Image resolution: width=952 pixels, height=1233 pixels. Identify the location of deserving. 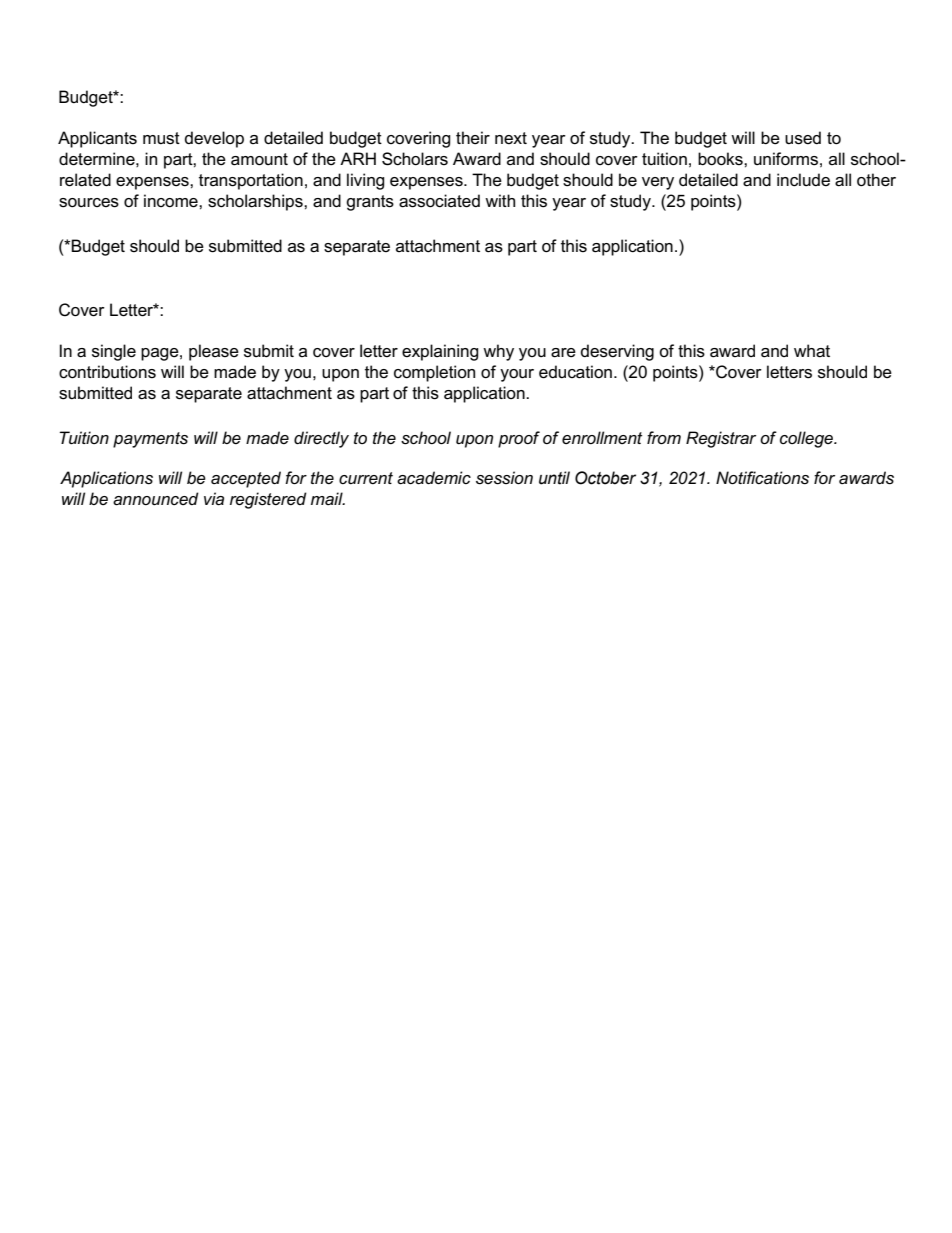
(617, 352).
